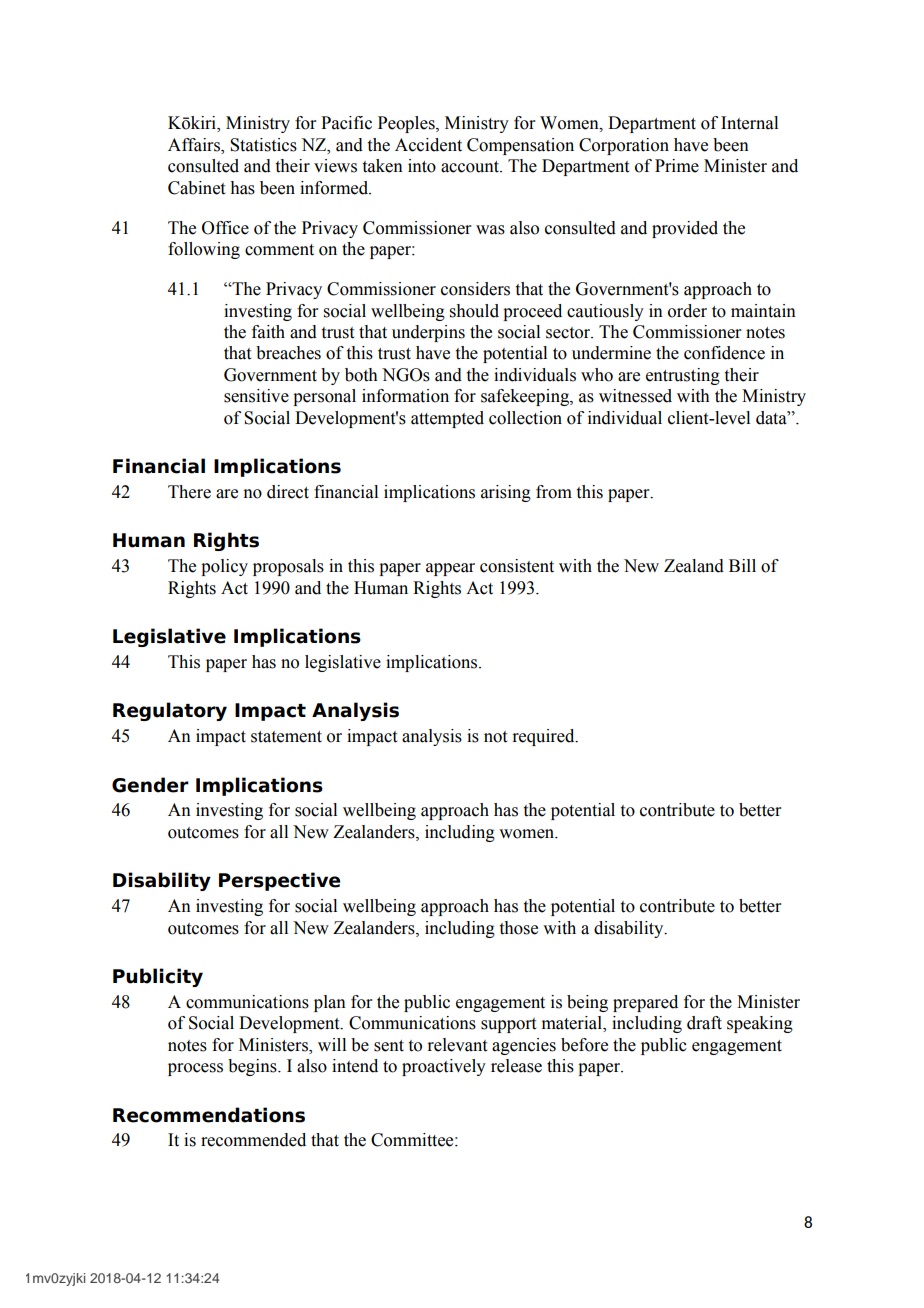 The width and height of the page is (924, 1308). What do you see at coordinates (677, 166) in the page?
I see `Prime` at bounding box center [677, 166].
